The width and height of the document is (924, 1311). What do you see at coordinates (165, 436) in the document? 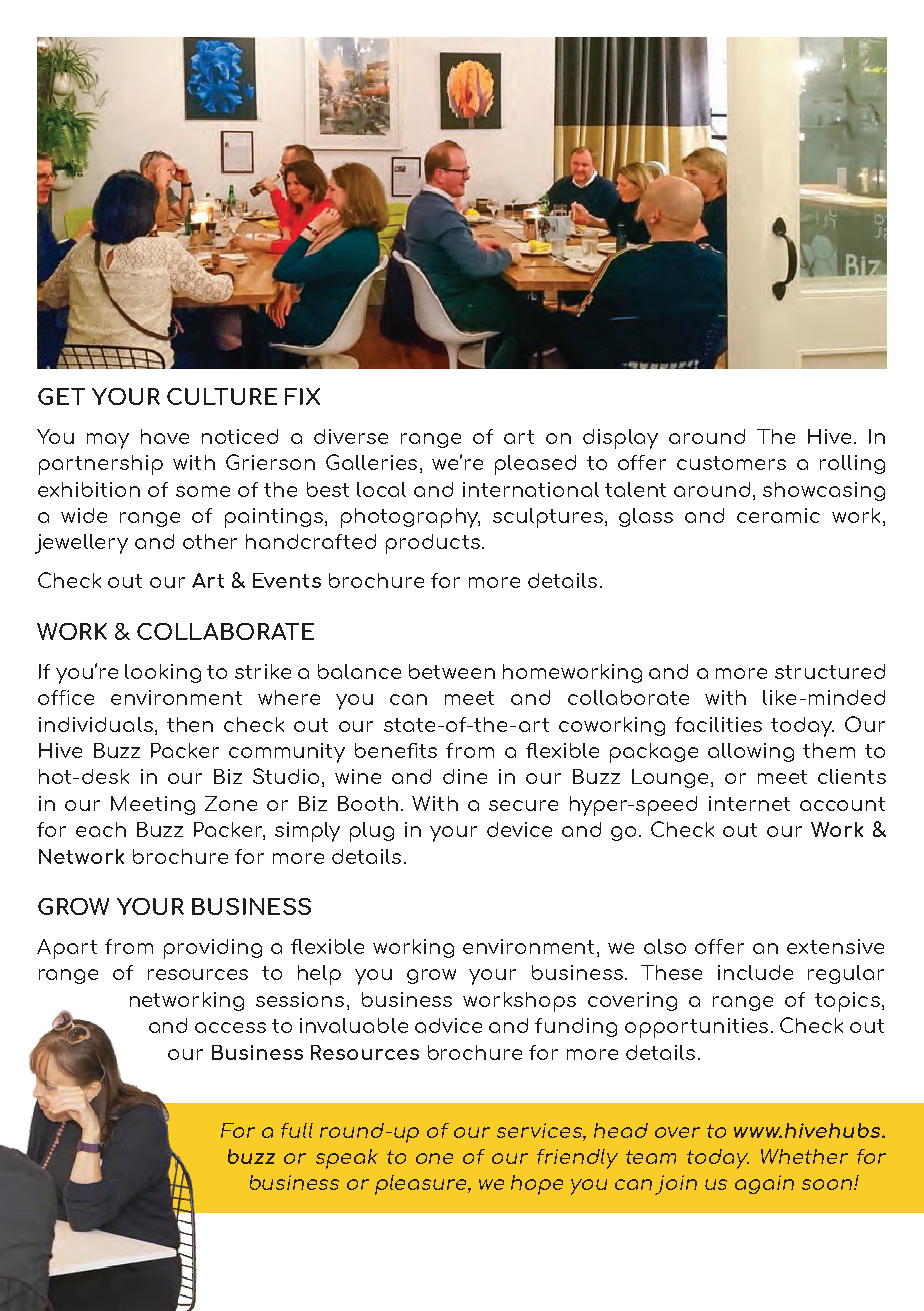
I see `have` at bounding box center [165, 436].
